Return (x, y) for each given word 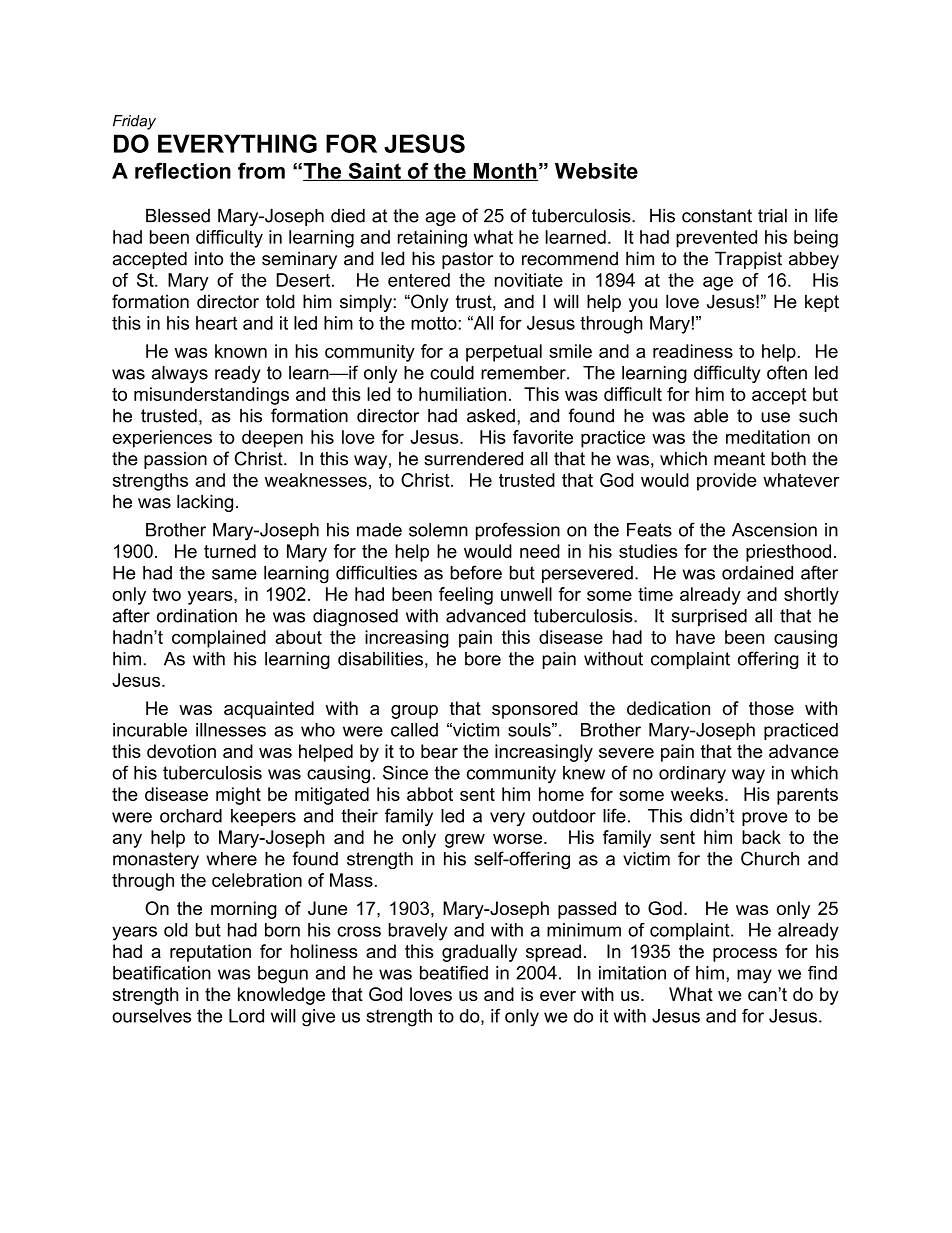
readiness (693, 351)
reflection (183, 170)
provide (727, 482)
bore (483, 659)
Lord (246, 1016)
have (695, 637)
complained (219, 639)
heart (216, 323)
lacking (205, 503)
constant (717, 216)
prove (765, 819)
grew (465, 841)
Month (504, 172)
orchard (191, 816)
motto (434, 323)
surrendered (473, 459)
